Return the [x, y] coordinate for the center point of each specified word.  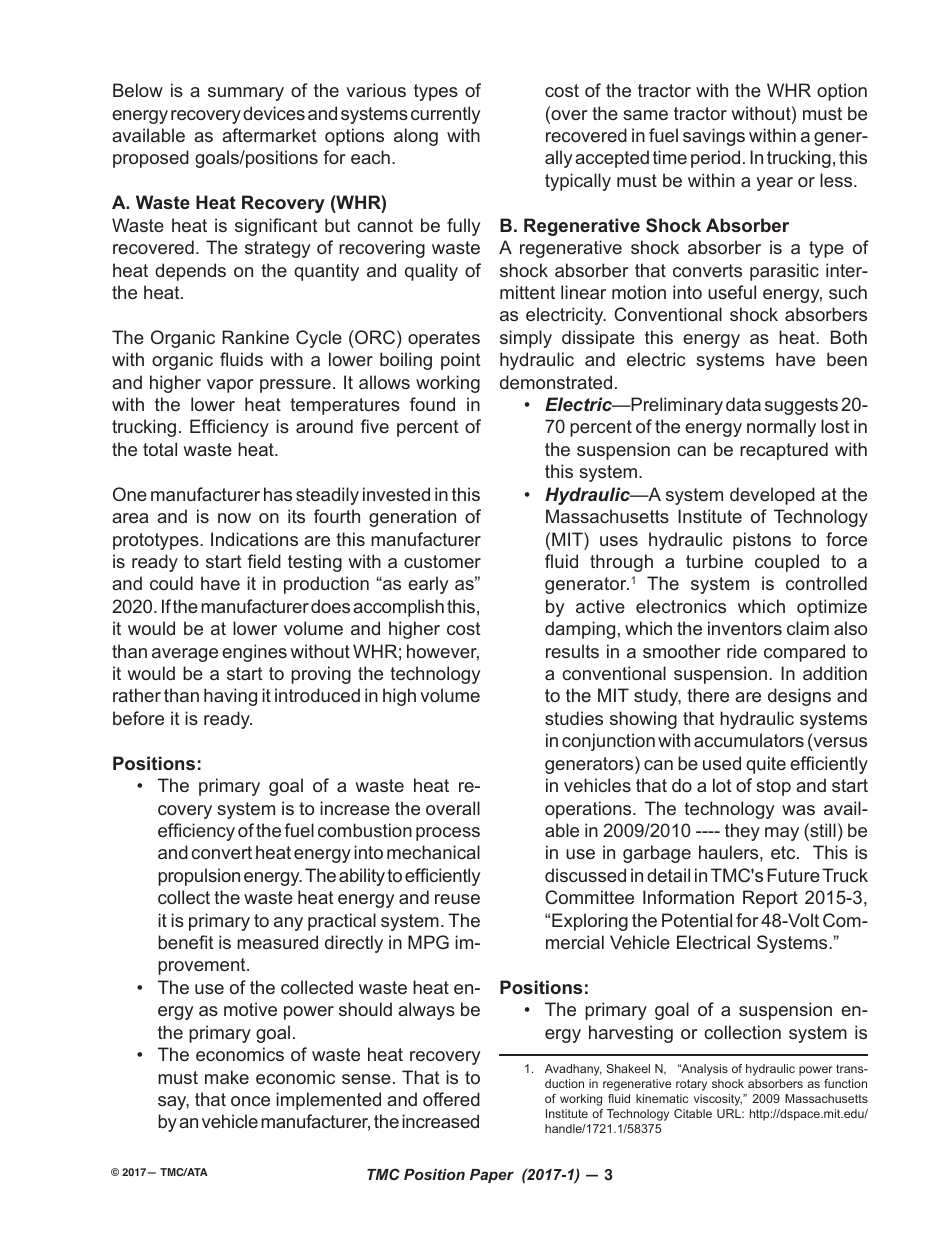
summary [246, 94]
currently [445, 115]
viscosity [718, 1100]
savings [714, 137]
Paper [492, 1176]
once [250, 1101]
